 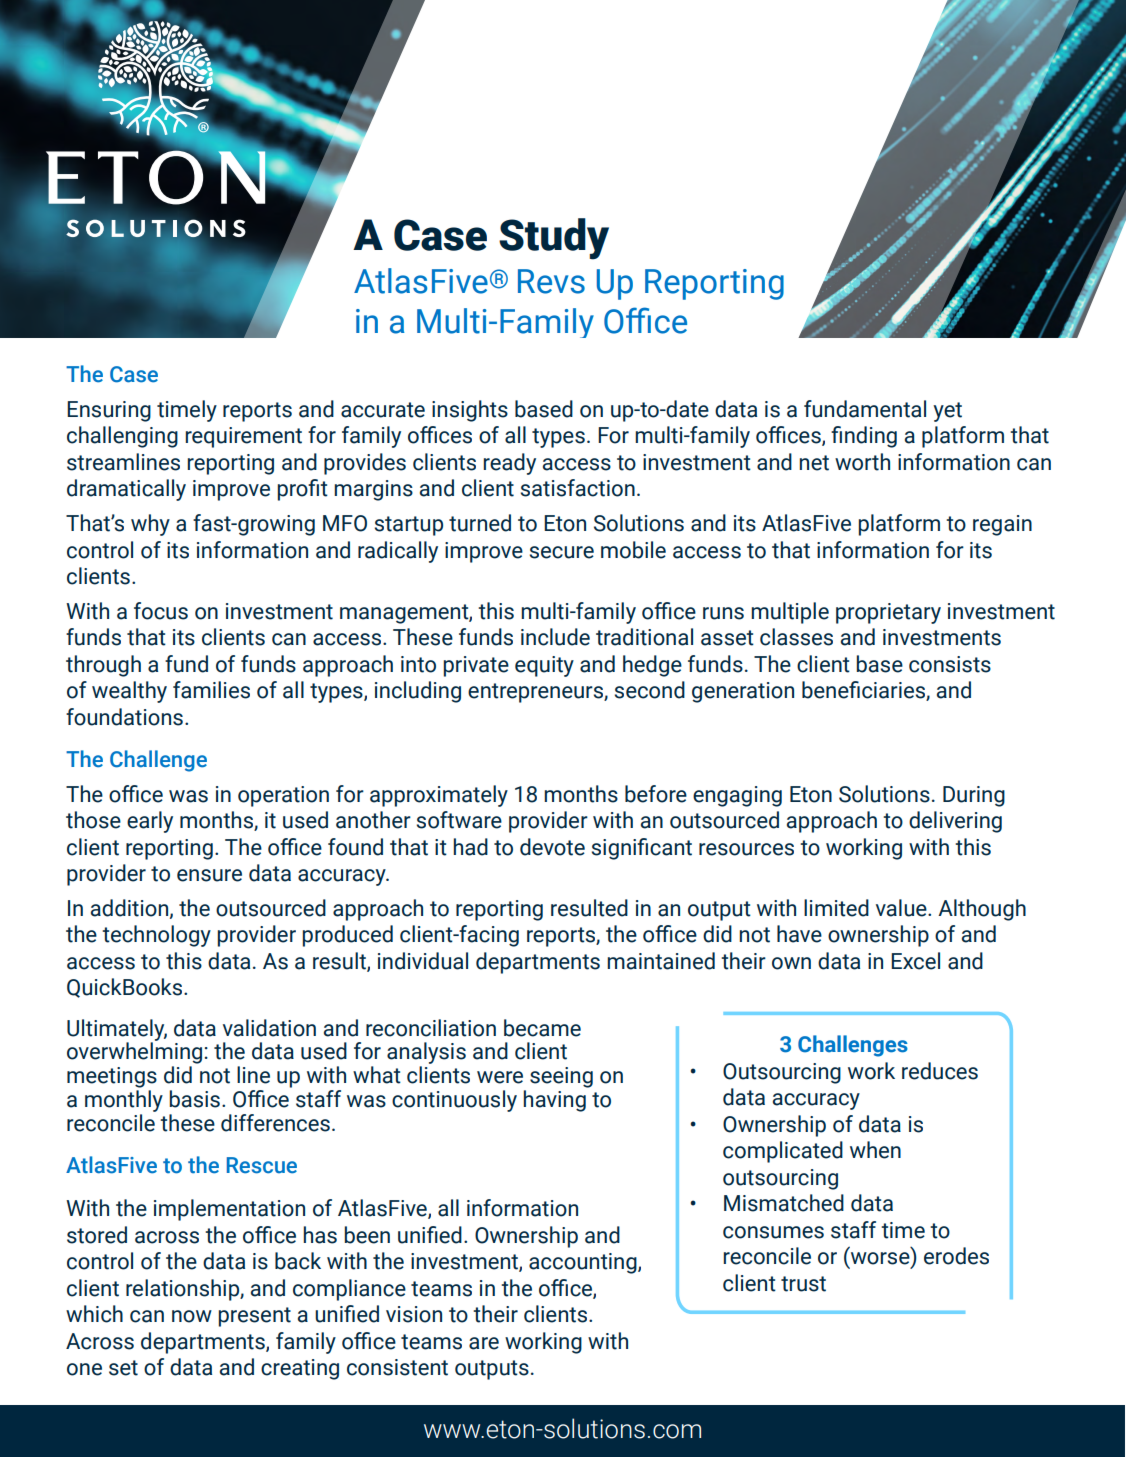 I want to click on delivering, so click(x=955, y=822).
